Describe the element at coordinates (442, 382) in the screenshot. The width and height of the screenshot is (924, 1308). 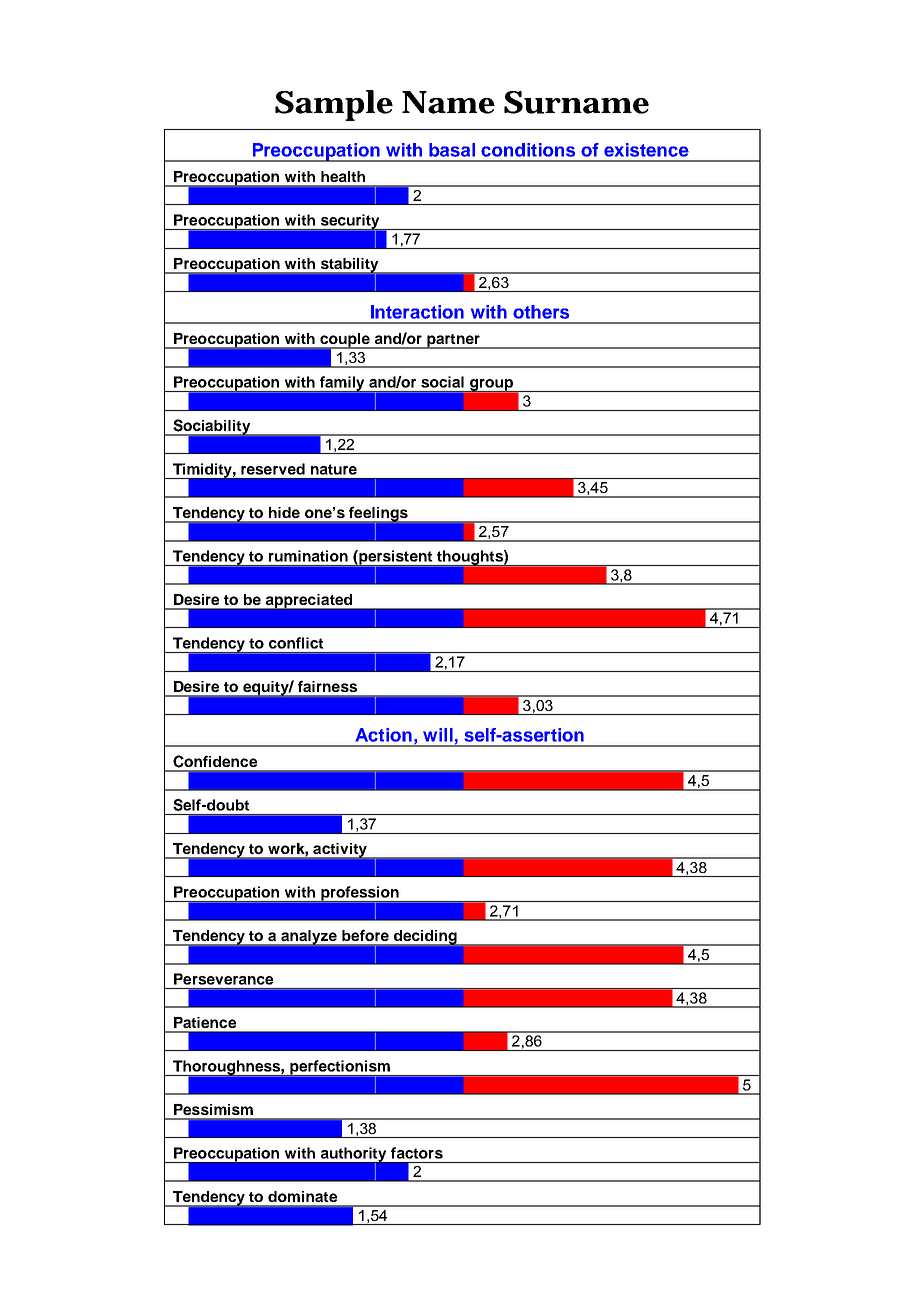
I see `social` at that location.
